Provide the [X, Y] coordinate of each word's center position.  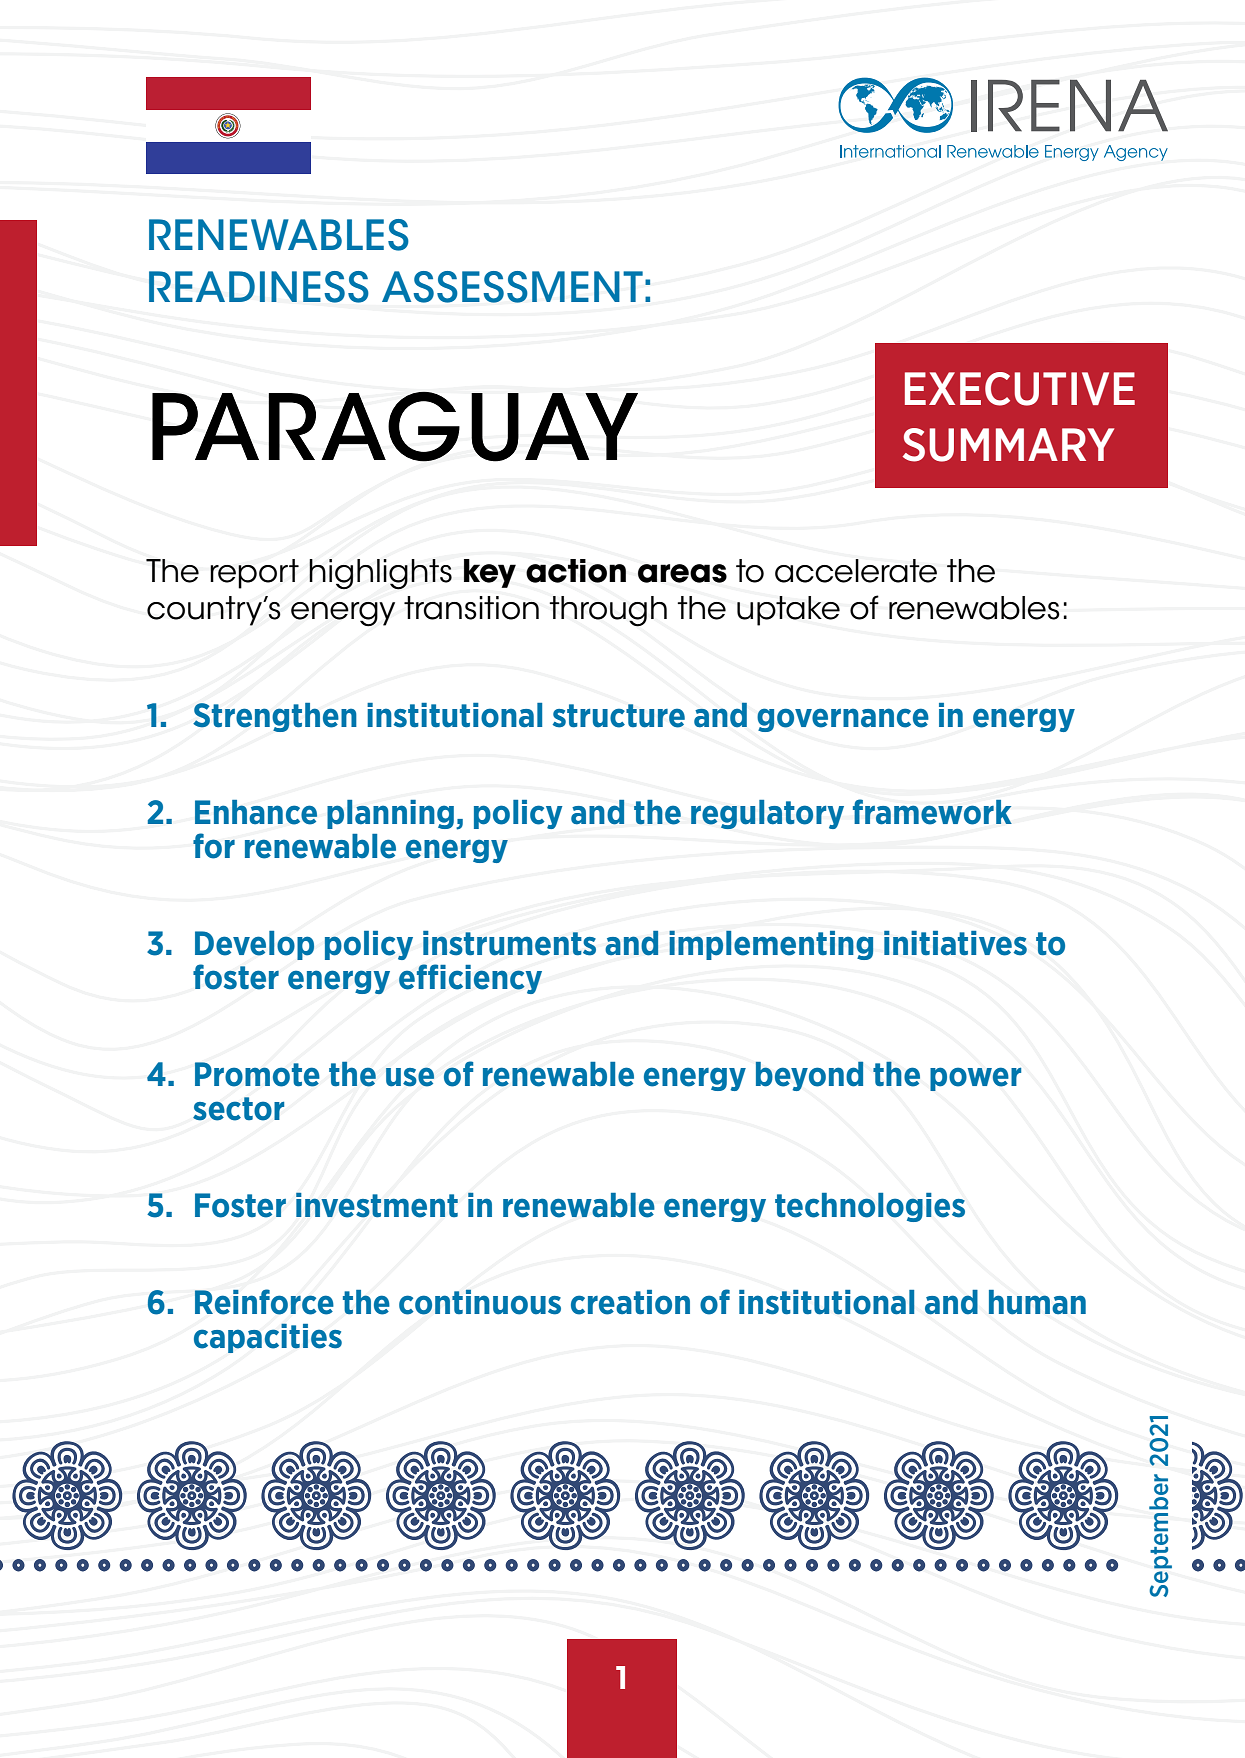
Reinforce [264, 1302]
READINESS [259, 287]
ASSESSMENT [512, 287]
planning [390, 814]
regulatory [767, 814]
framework [932, 812]
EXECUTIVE [1020, 389]
